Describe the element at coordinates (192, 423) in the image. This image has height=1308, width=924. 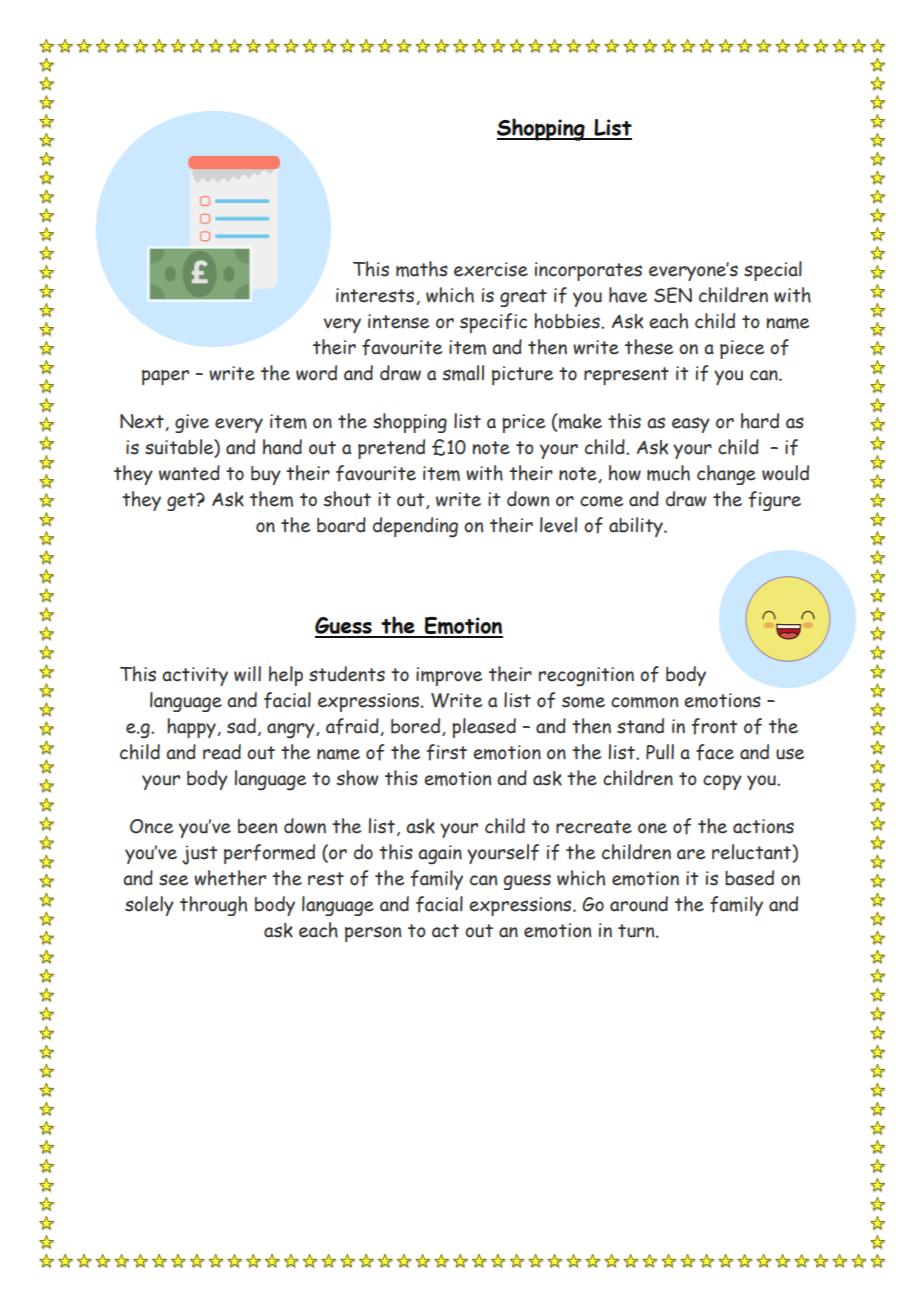
I see `give` at that location.
